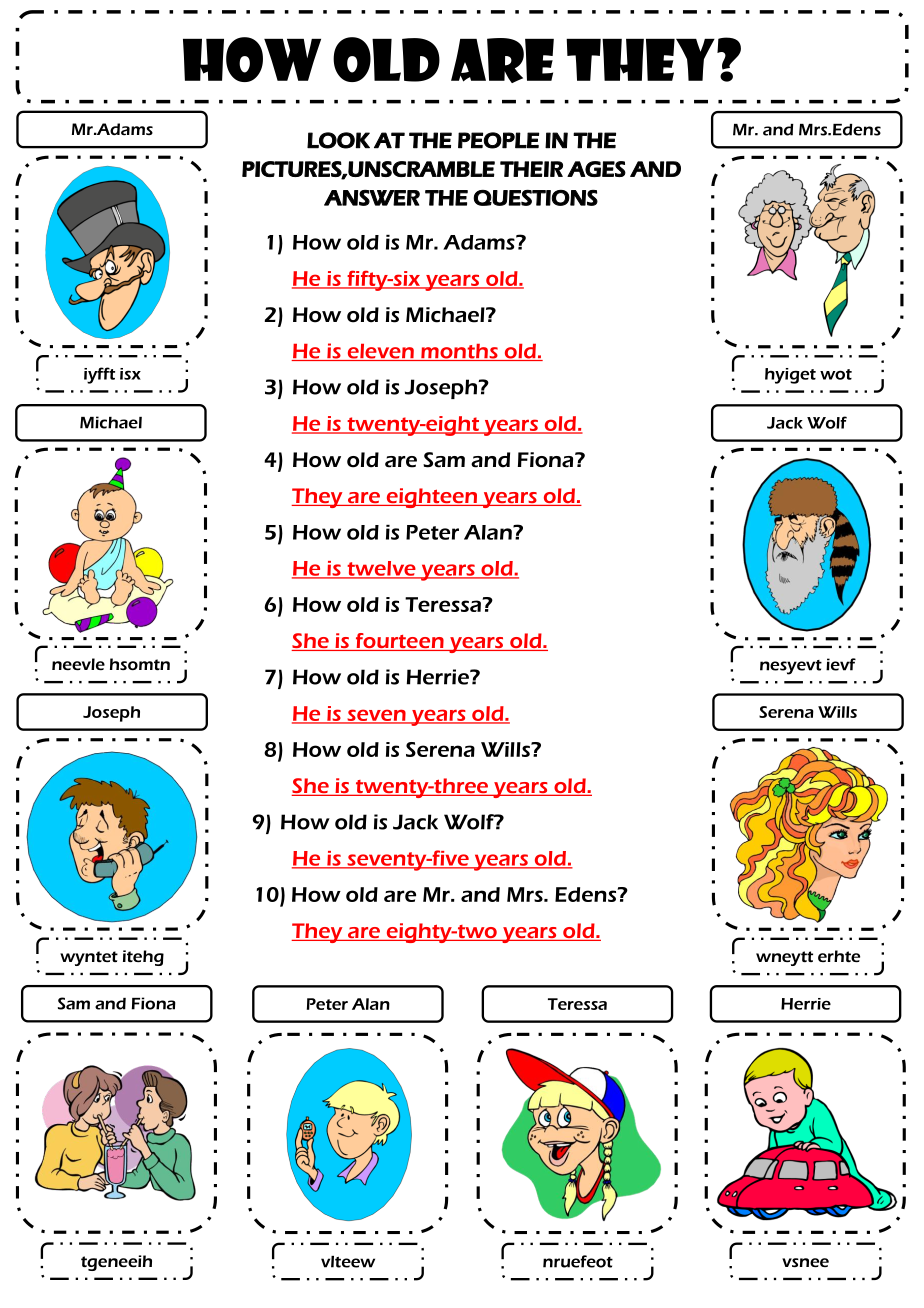  I want to click on twelve, so click(381, 569).
